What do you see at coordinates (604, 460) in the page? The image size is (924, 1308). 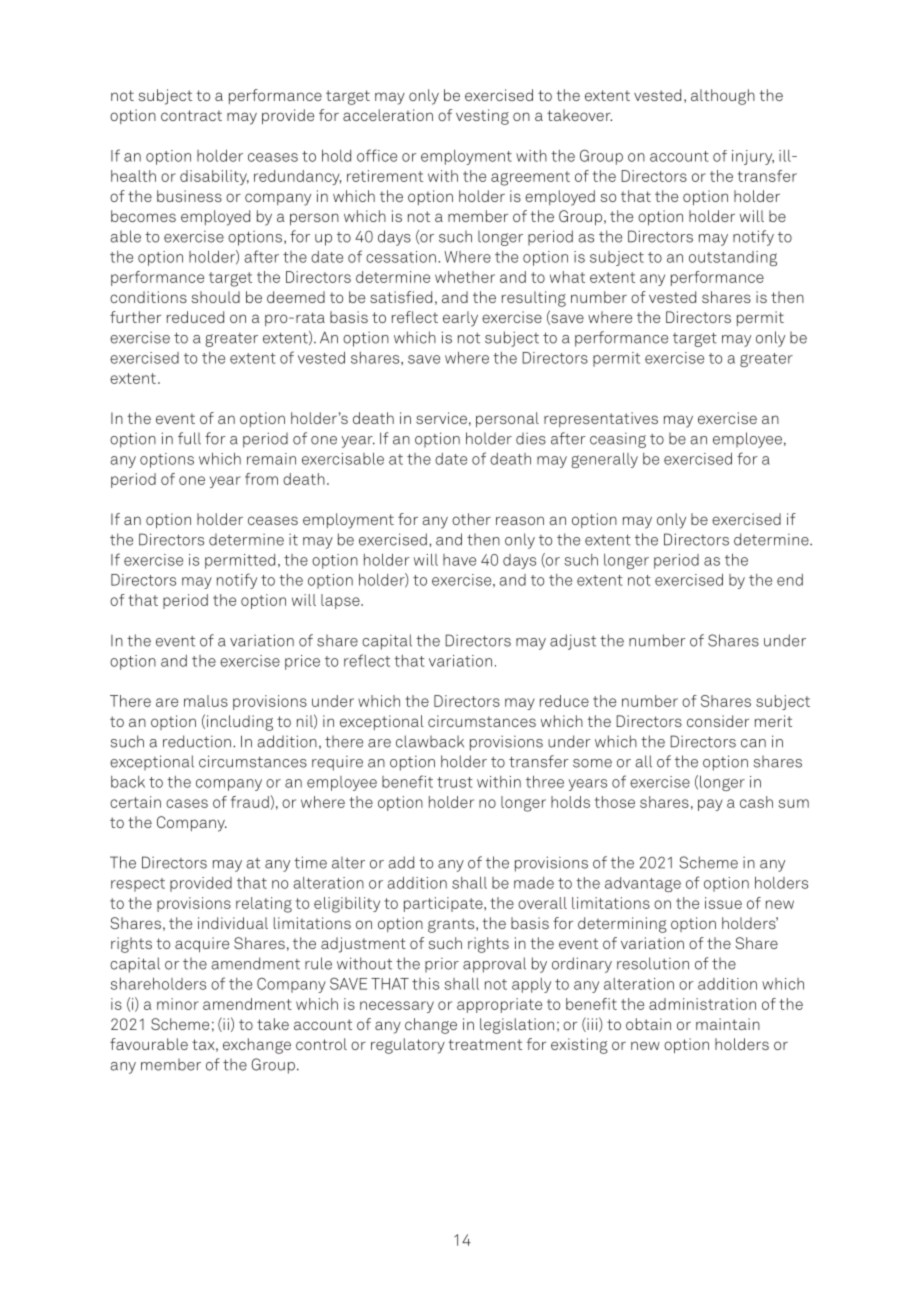 I see `generally` at bounding box center [604, 460].
